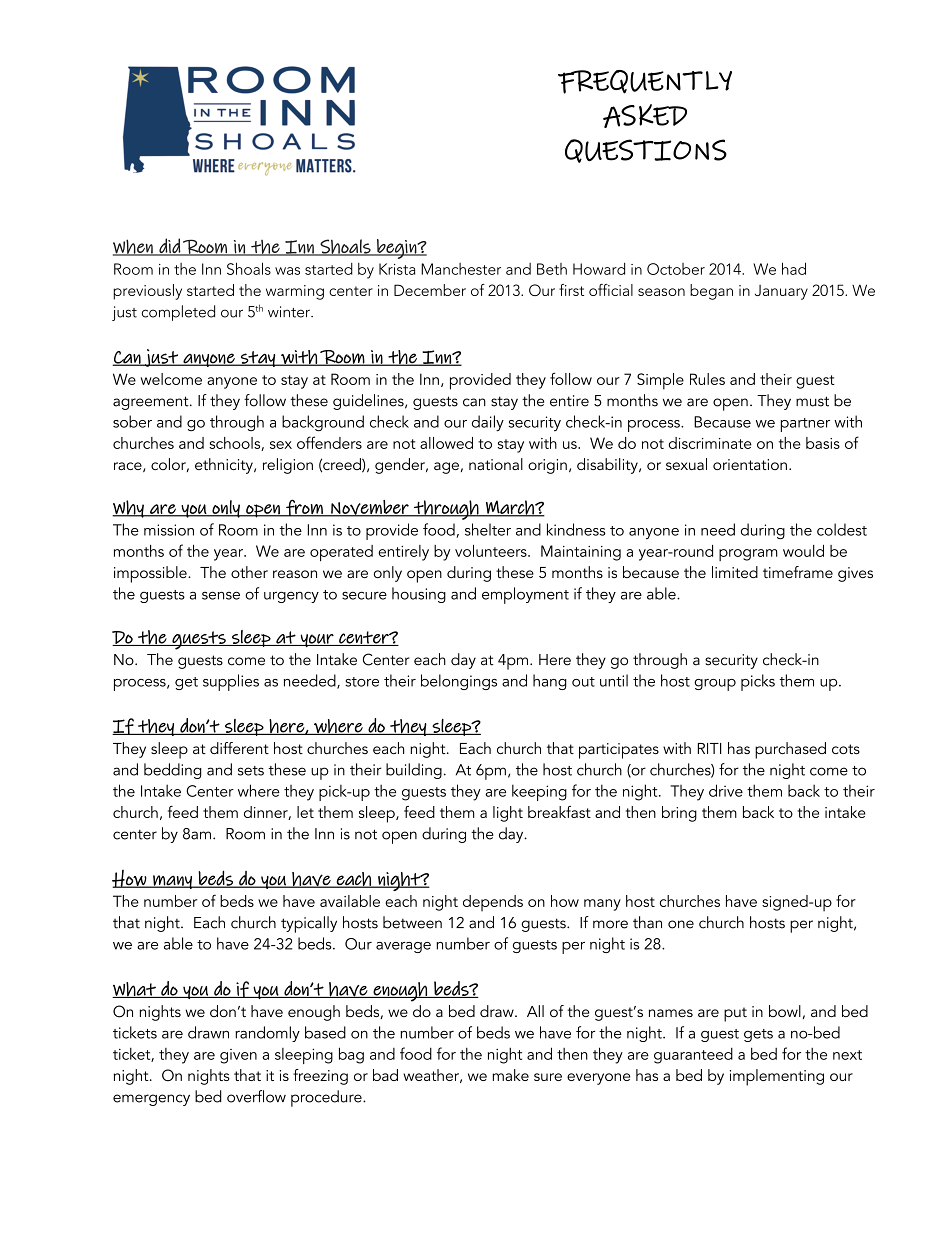  Describe the element at coordinates (645, 82) in the screenshot. I see `FREQUENTLY` at that location.
